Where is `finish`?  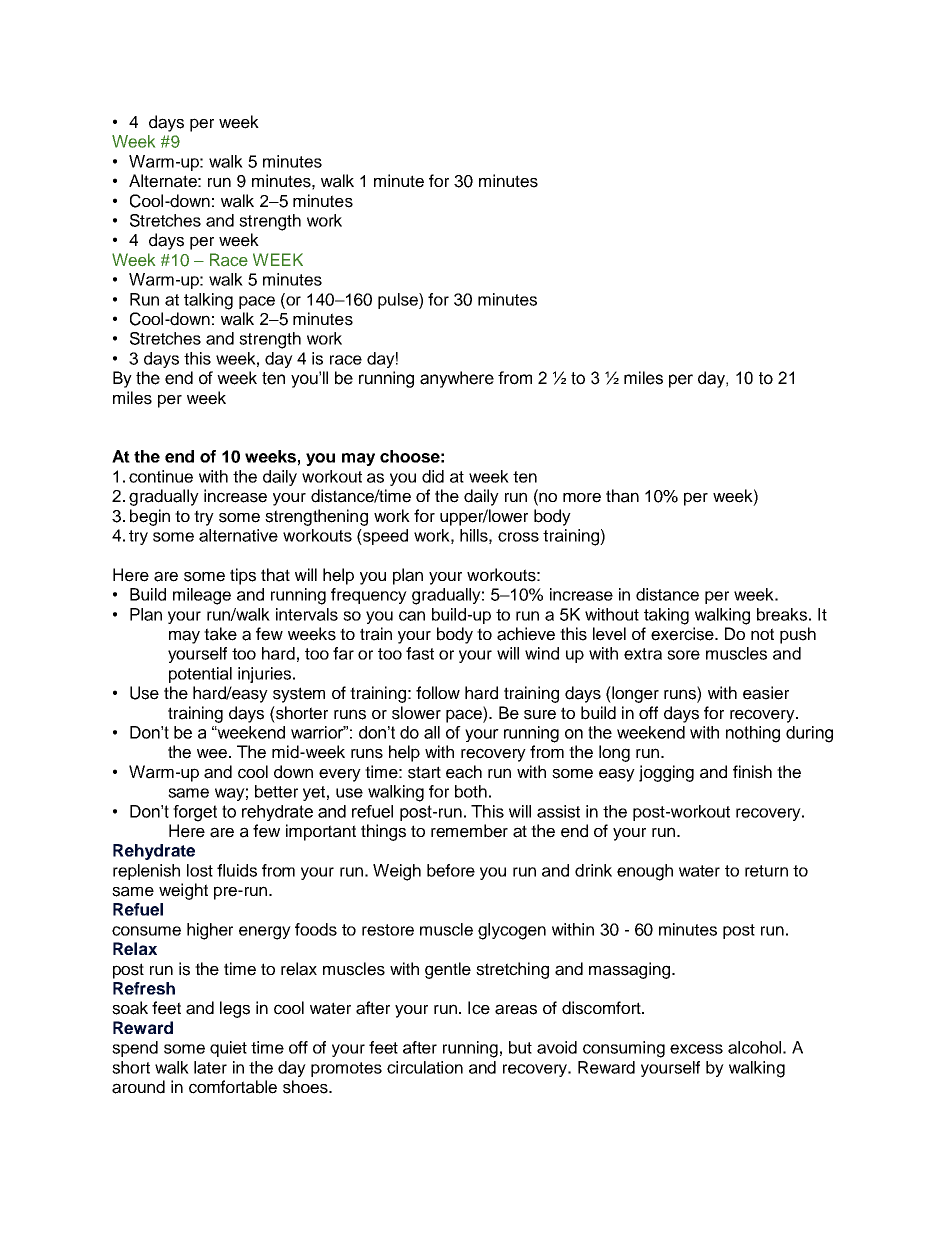 finish is located at coordinates (752, 772).
